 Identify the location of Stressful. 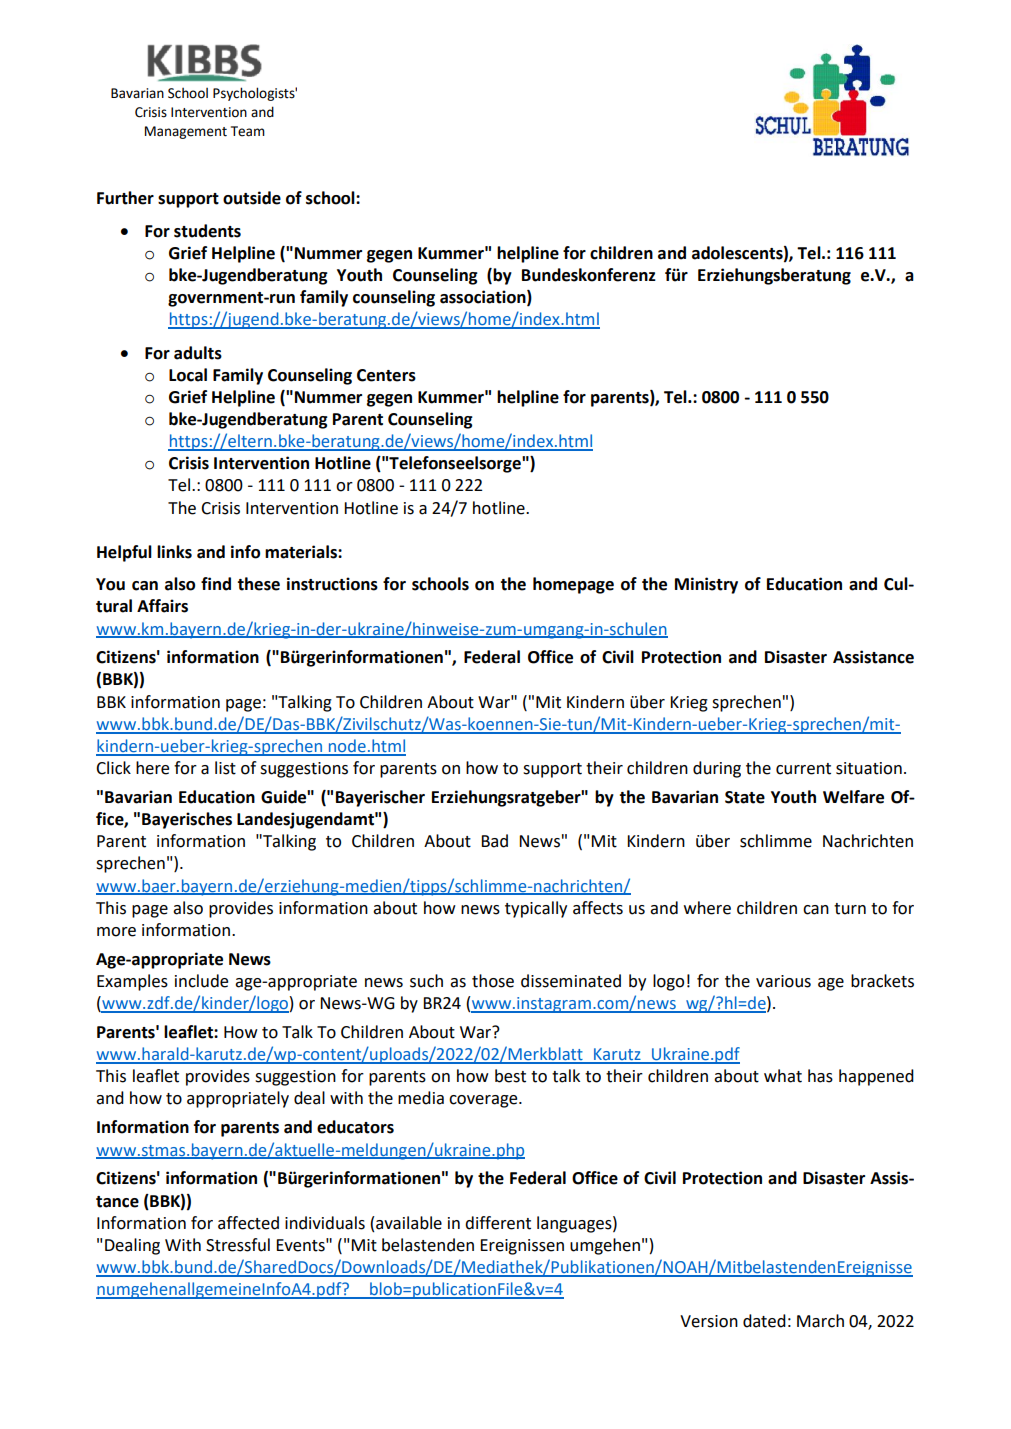
(238, 1245).
